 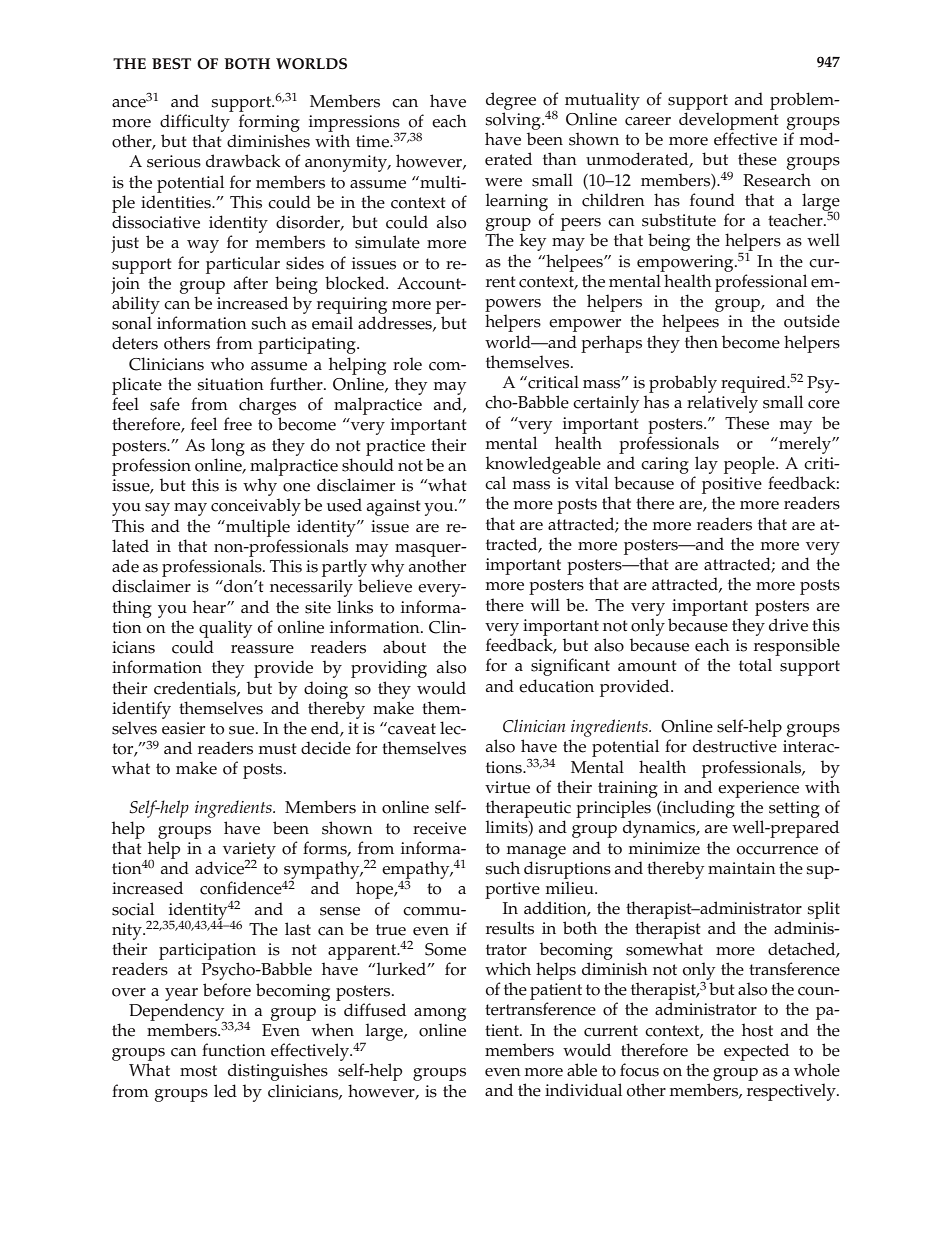 What do you see at coordinates (195, 123) in the document?
I see `difficulty` at bounding box center [195, 123].
